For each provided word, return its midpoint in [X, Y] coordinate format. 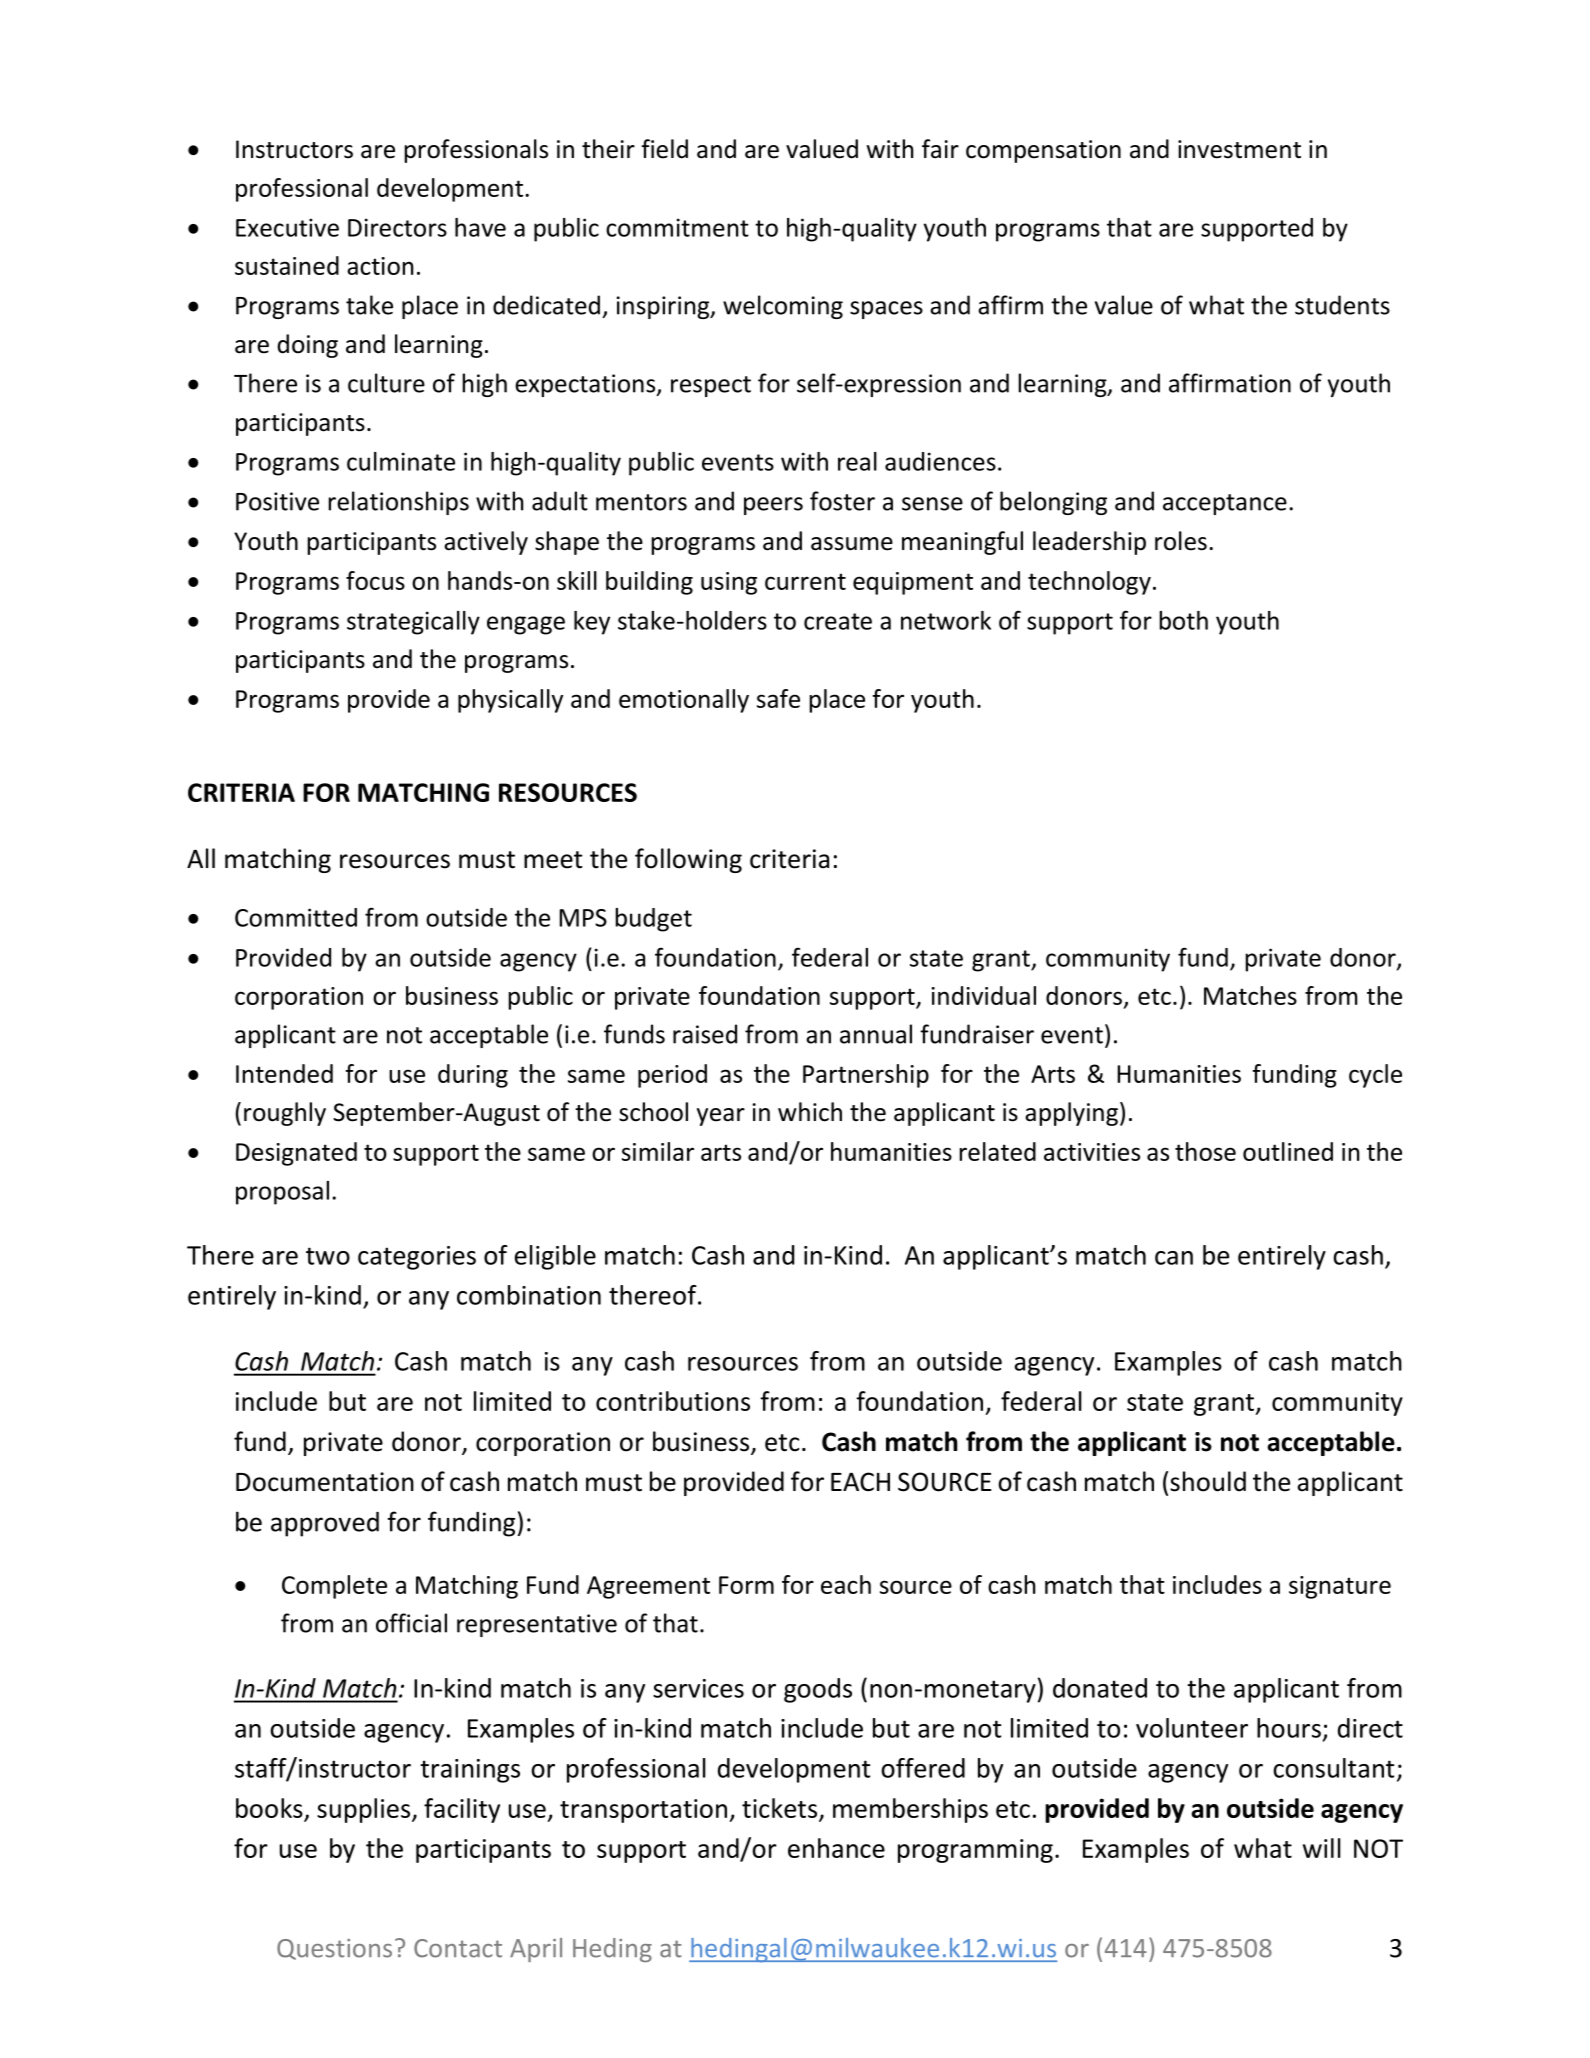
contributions [673, 1401]
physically [510, 701]
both [1183, 620]
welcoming [783, 307]
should [1208, 1481]
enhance [836, 1848]
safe [778, 698]
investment [1239, 149]
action [380, 266]
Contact [458, 1948]
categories [417, 1258]
